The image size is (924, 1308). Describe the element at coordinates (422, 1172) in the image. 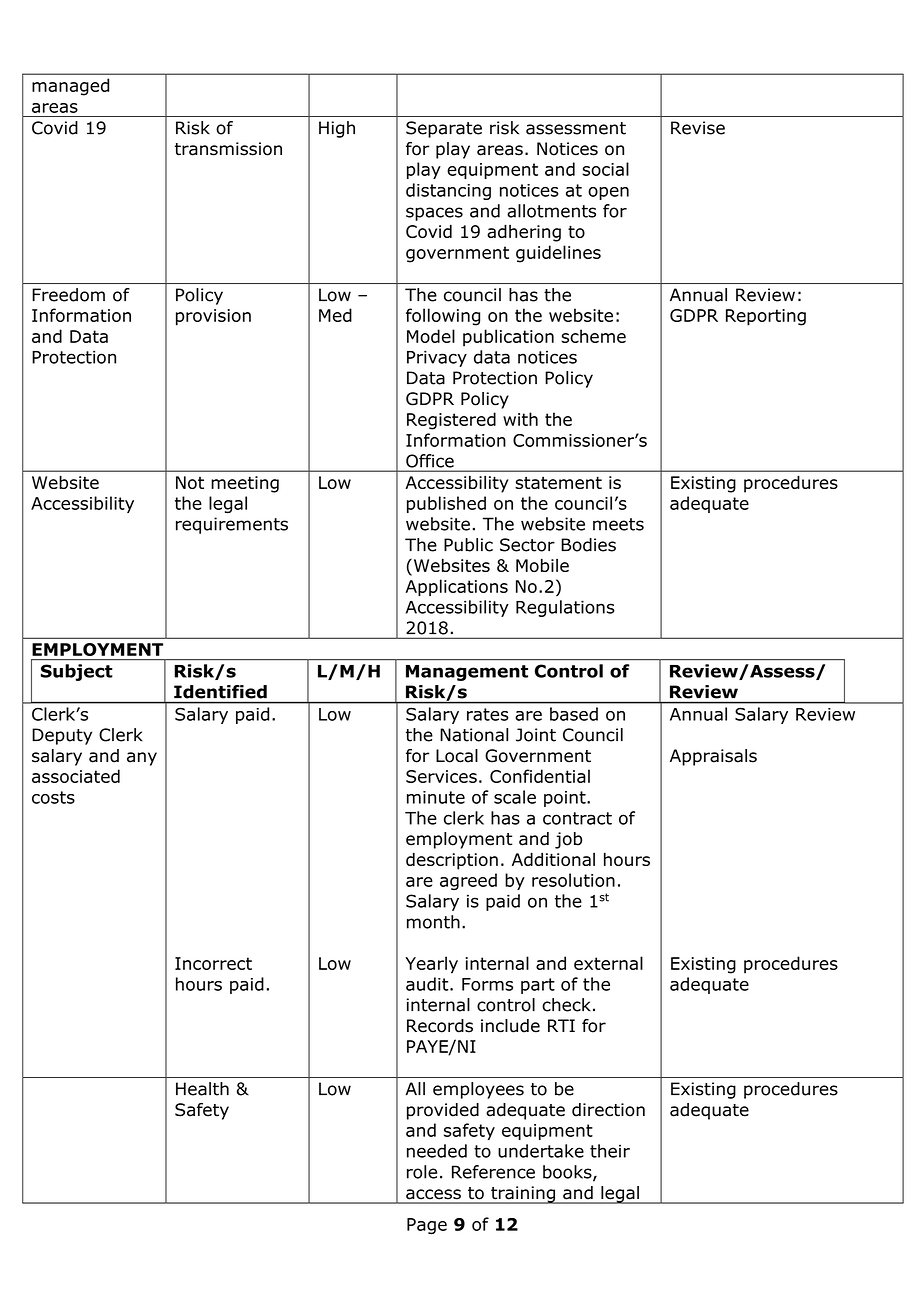

I see `role` at that location.
